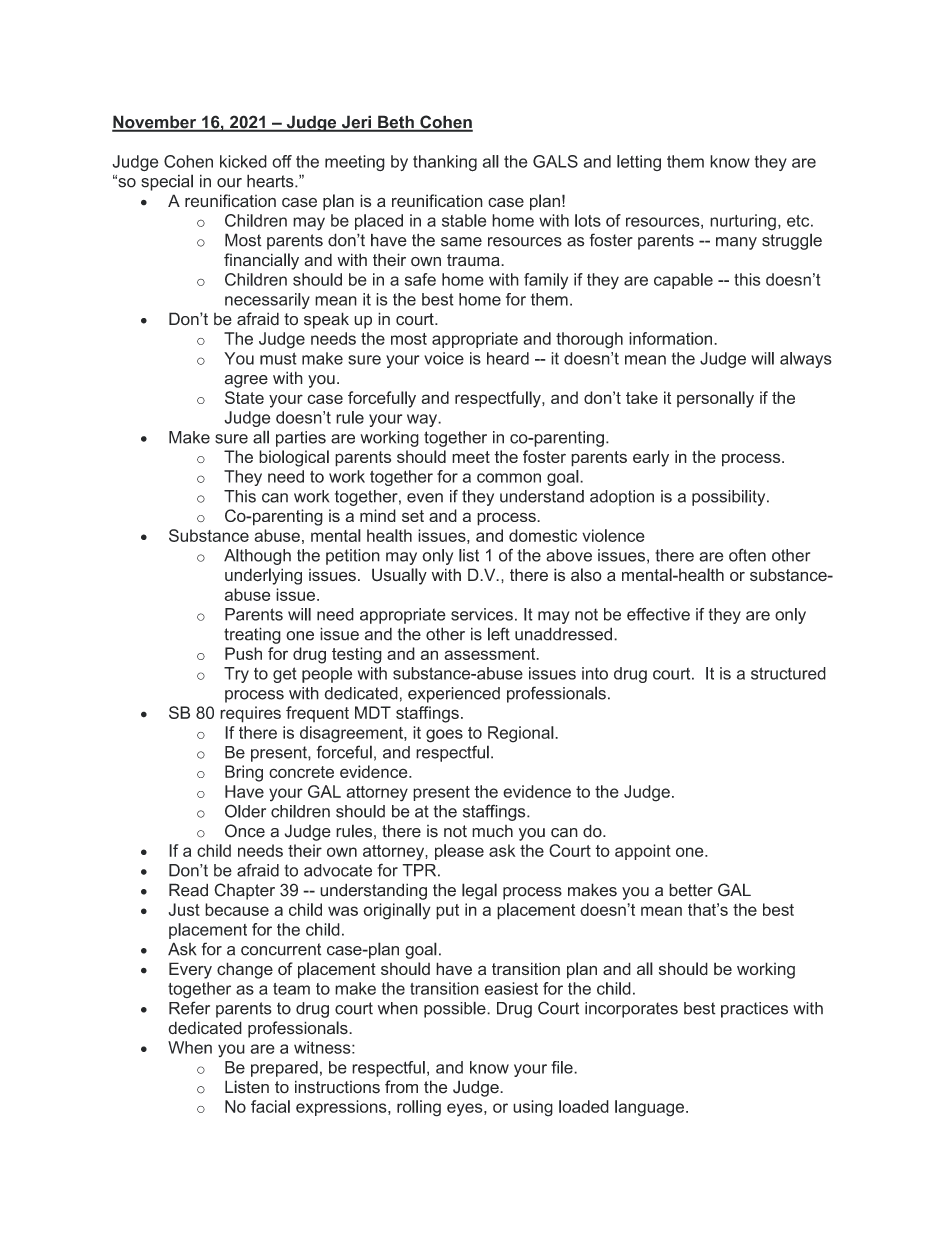 The image size is (952, 1233). What do you see at coordinates (649, 1108) in the document?
I see `language` at bounding box center [649, 1108].
